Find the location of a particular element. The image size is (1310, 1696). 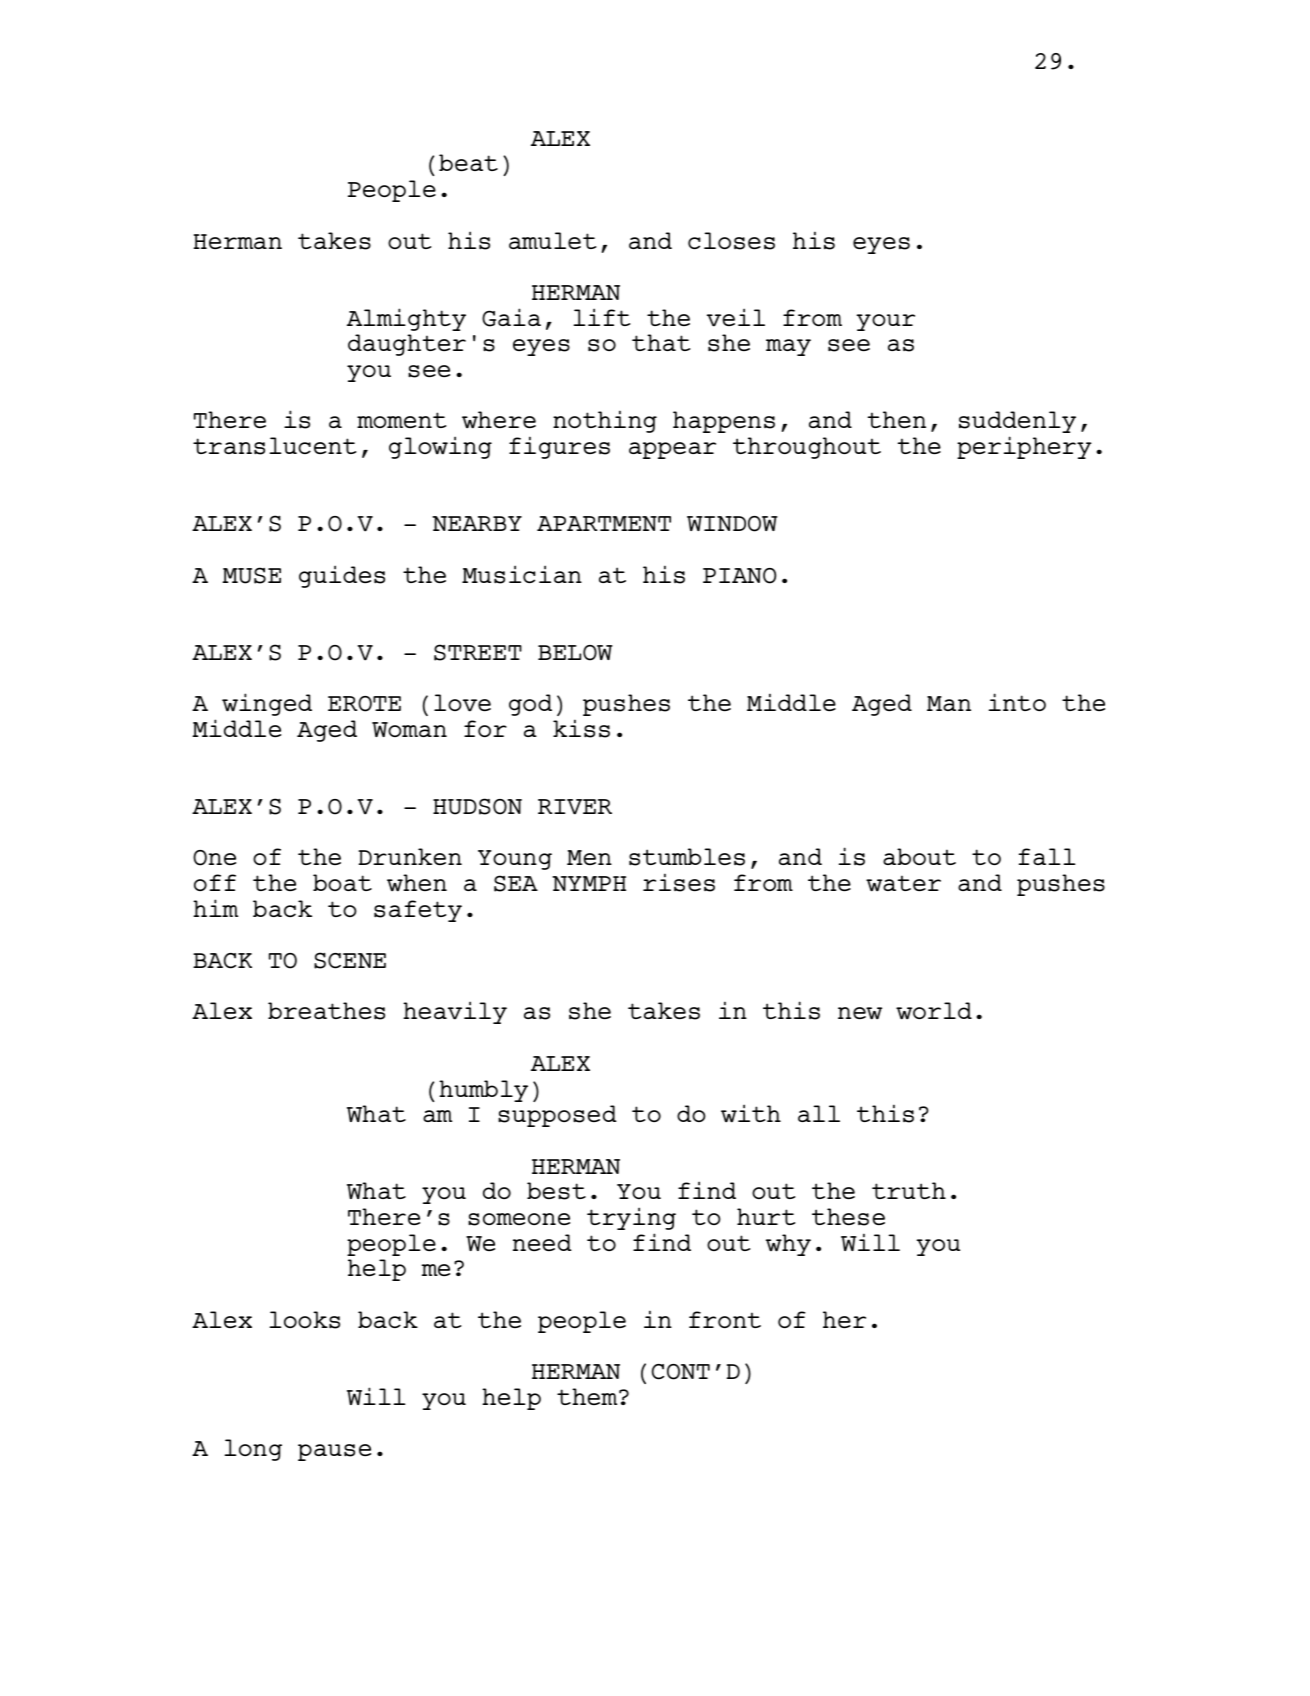

breathes is located at coordinates (326, 1011).
